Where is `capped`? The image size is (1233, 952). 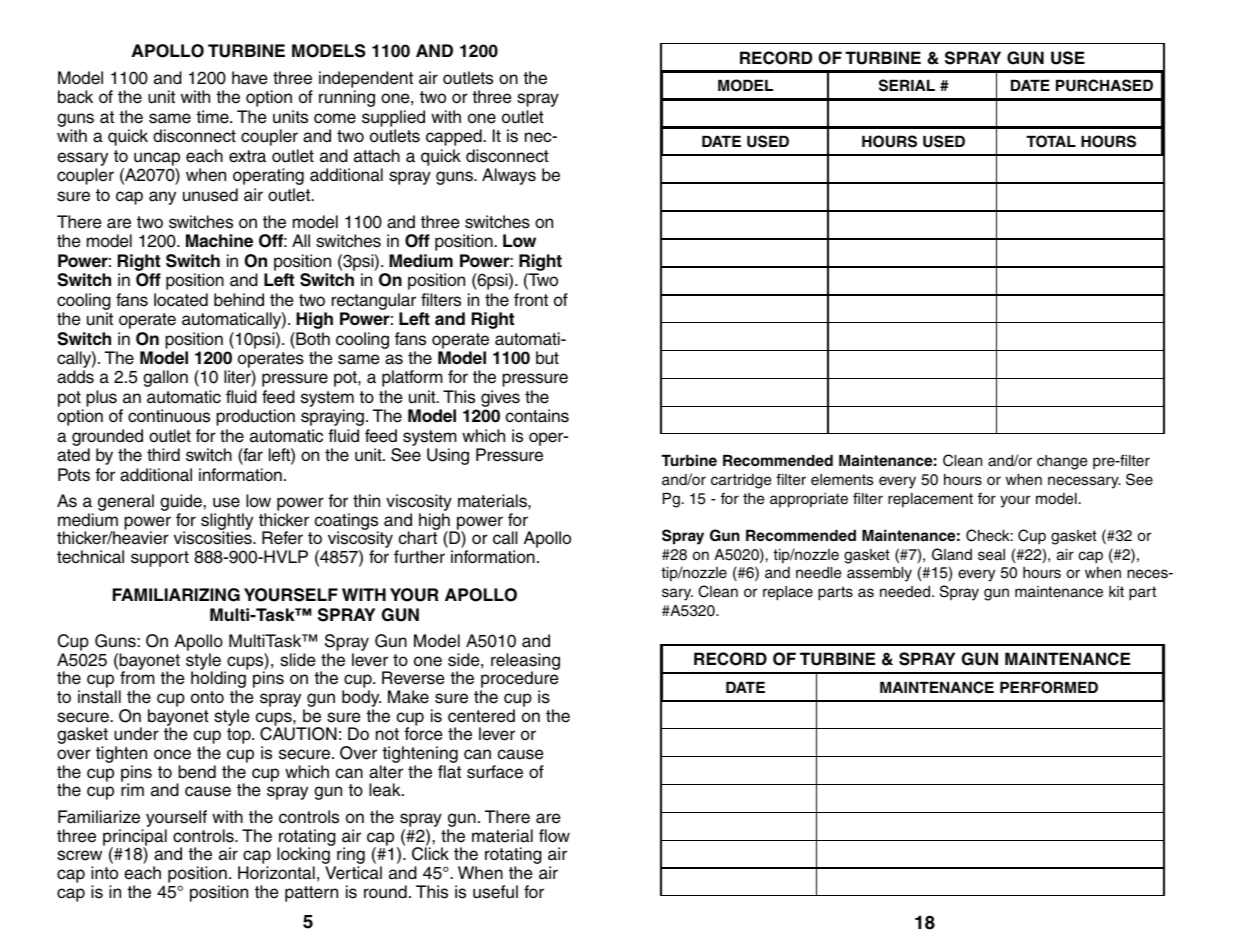
capped is located at coordinates (455, 137).
